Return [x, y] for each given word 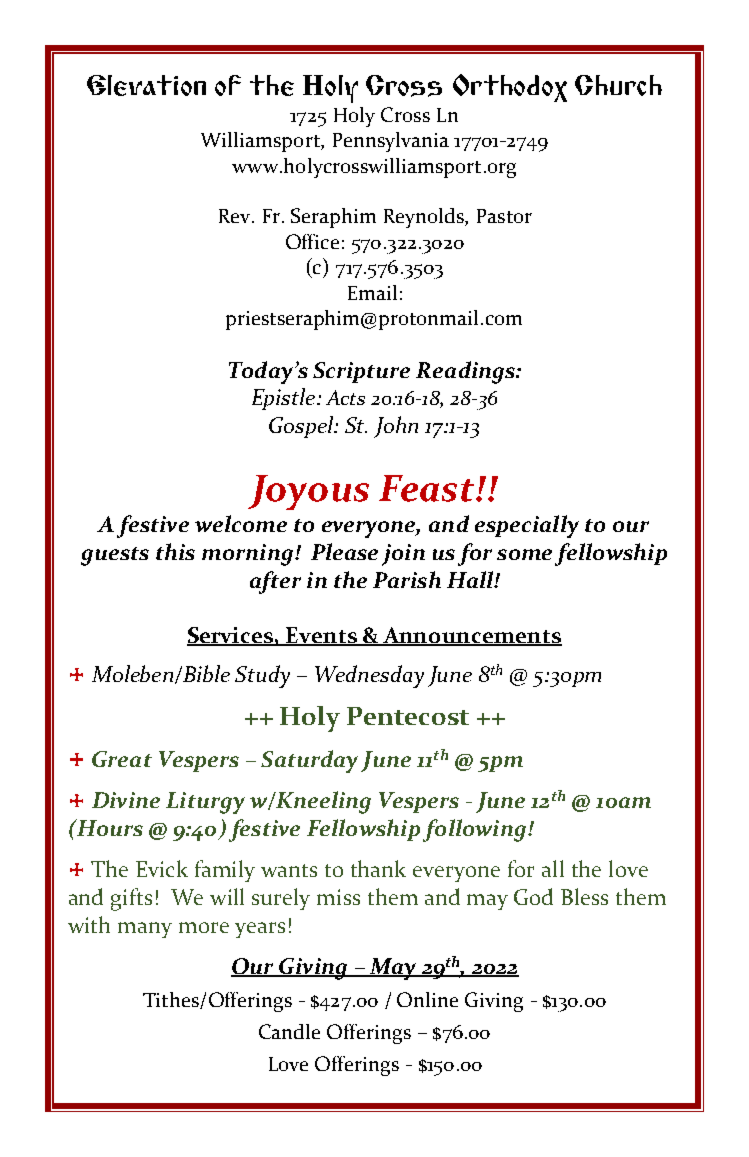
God [533, 896]
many [145, 930]
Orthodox [510, 88]
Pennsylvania [391, 142]
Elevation [146, 85]
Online [427, 999]
